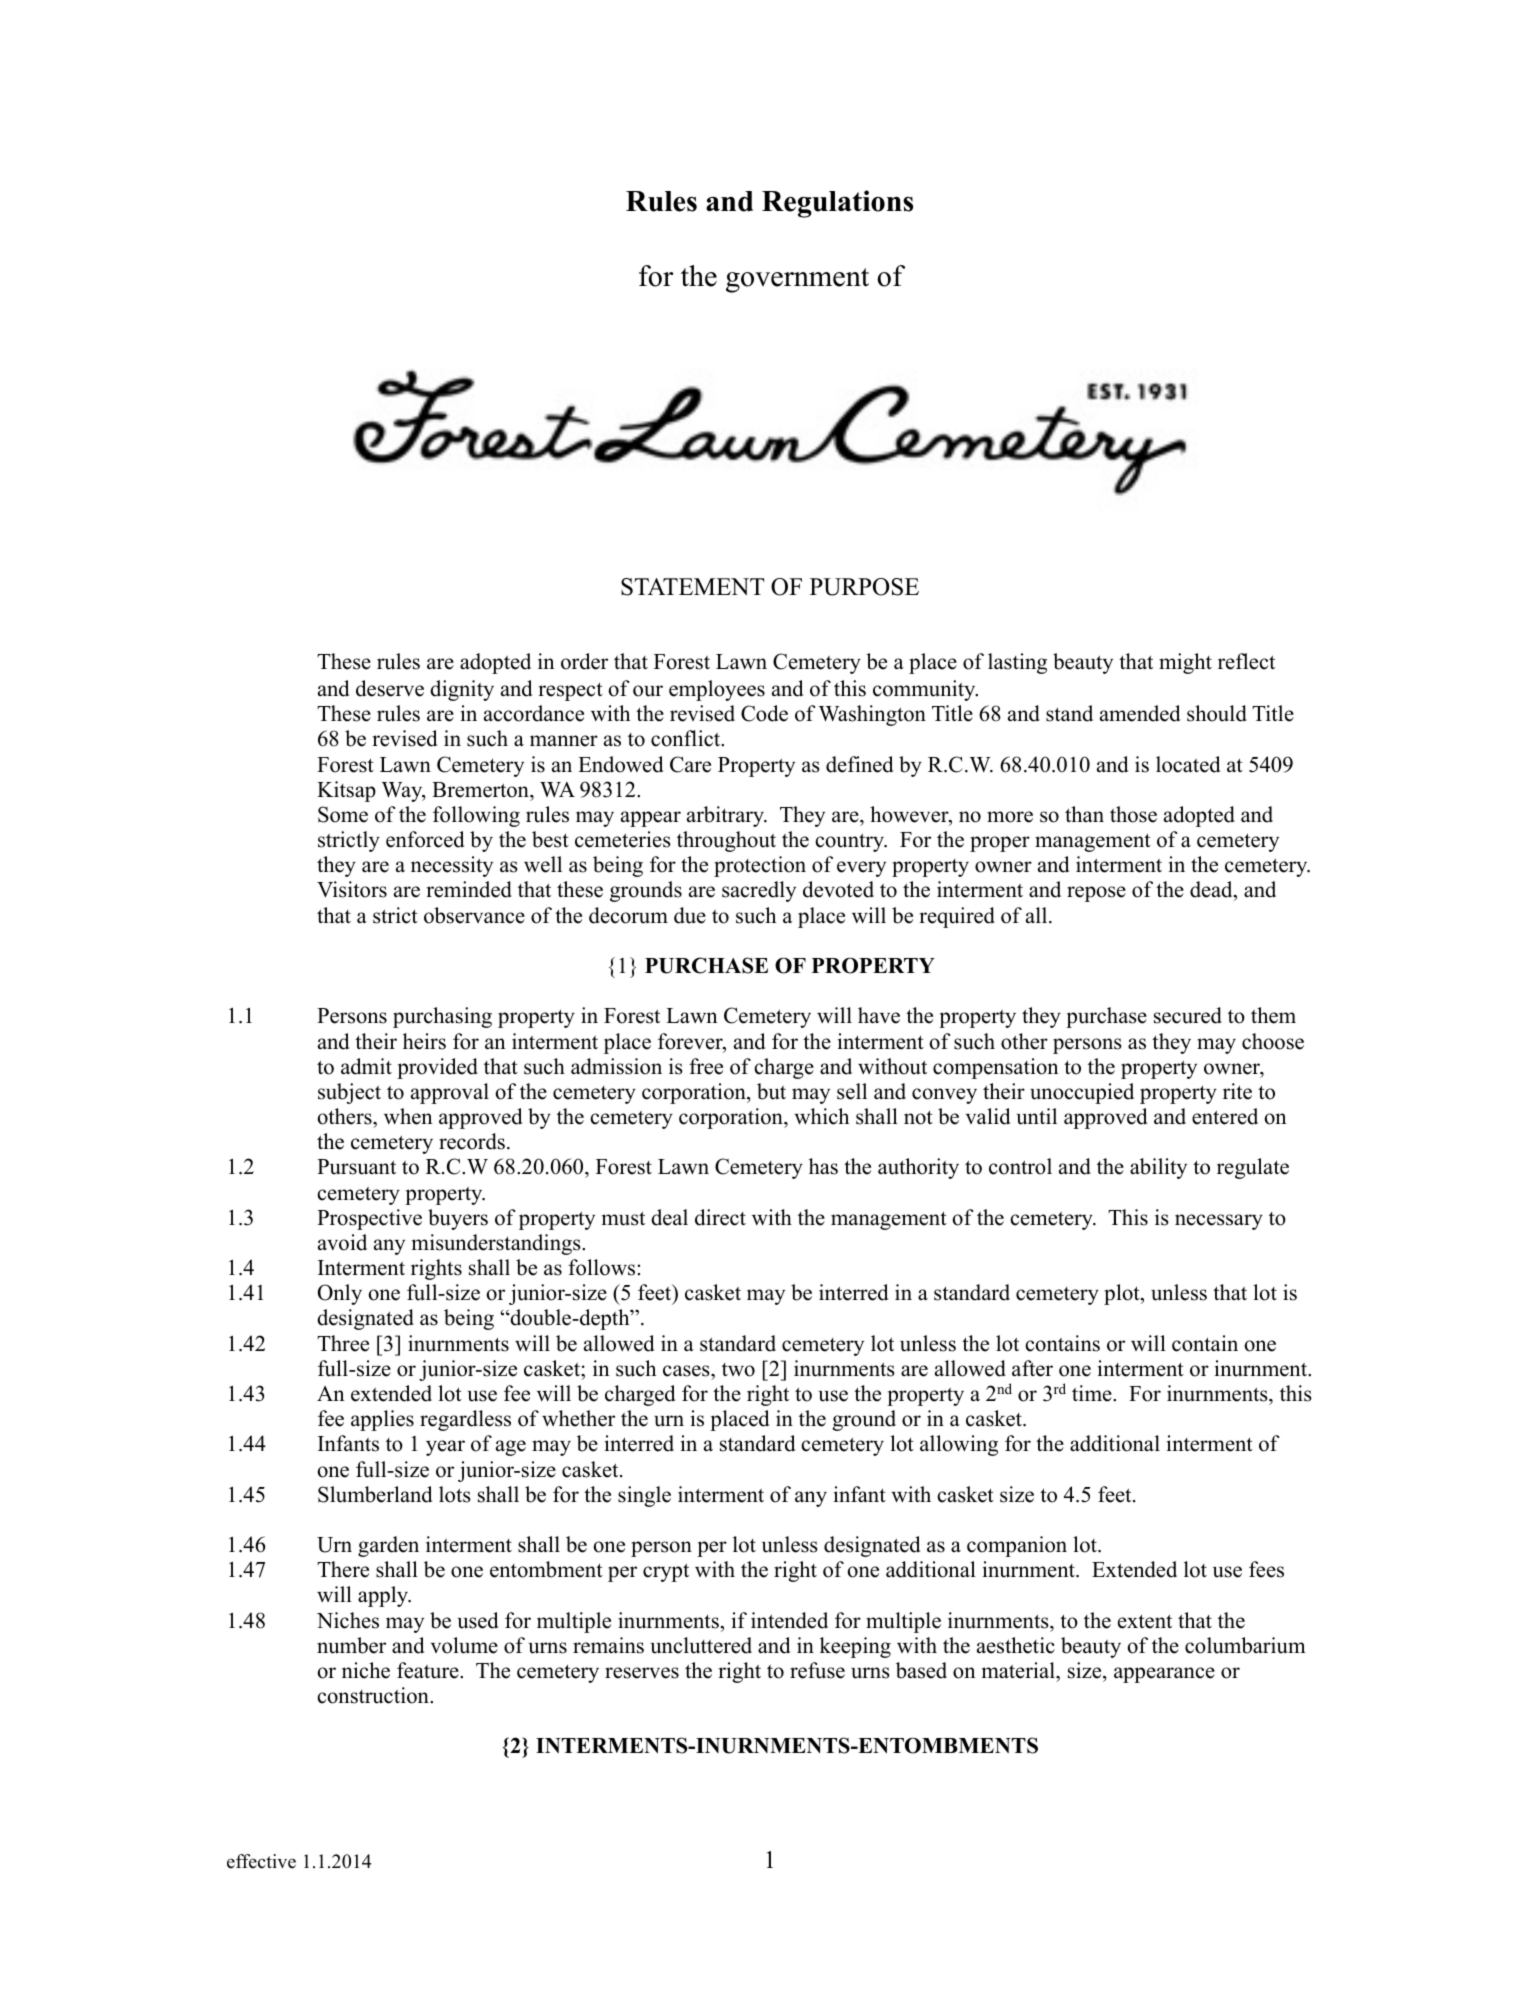  What do you see at coordinates (1188, 1015) in the image?
I see `secured` at bounding box center [1188, 1015].
